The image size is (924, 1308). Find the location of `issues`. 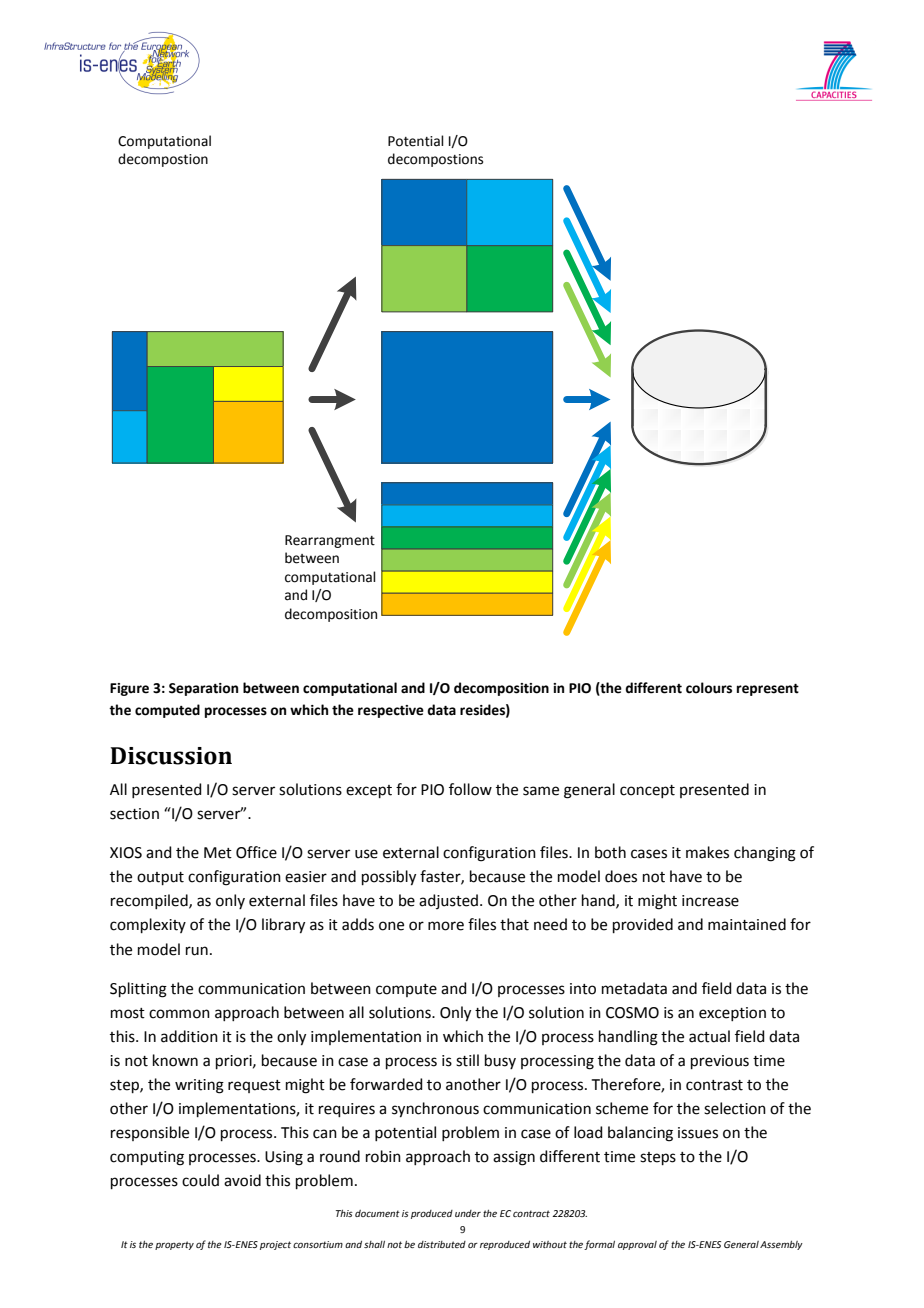

issues is located at coordinates (698, 1133).
